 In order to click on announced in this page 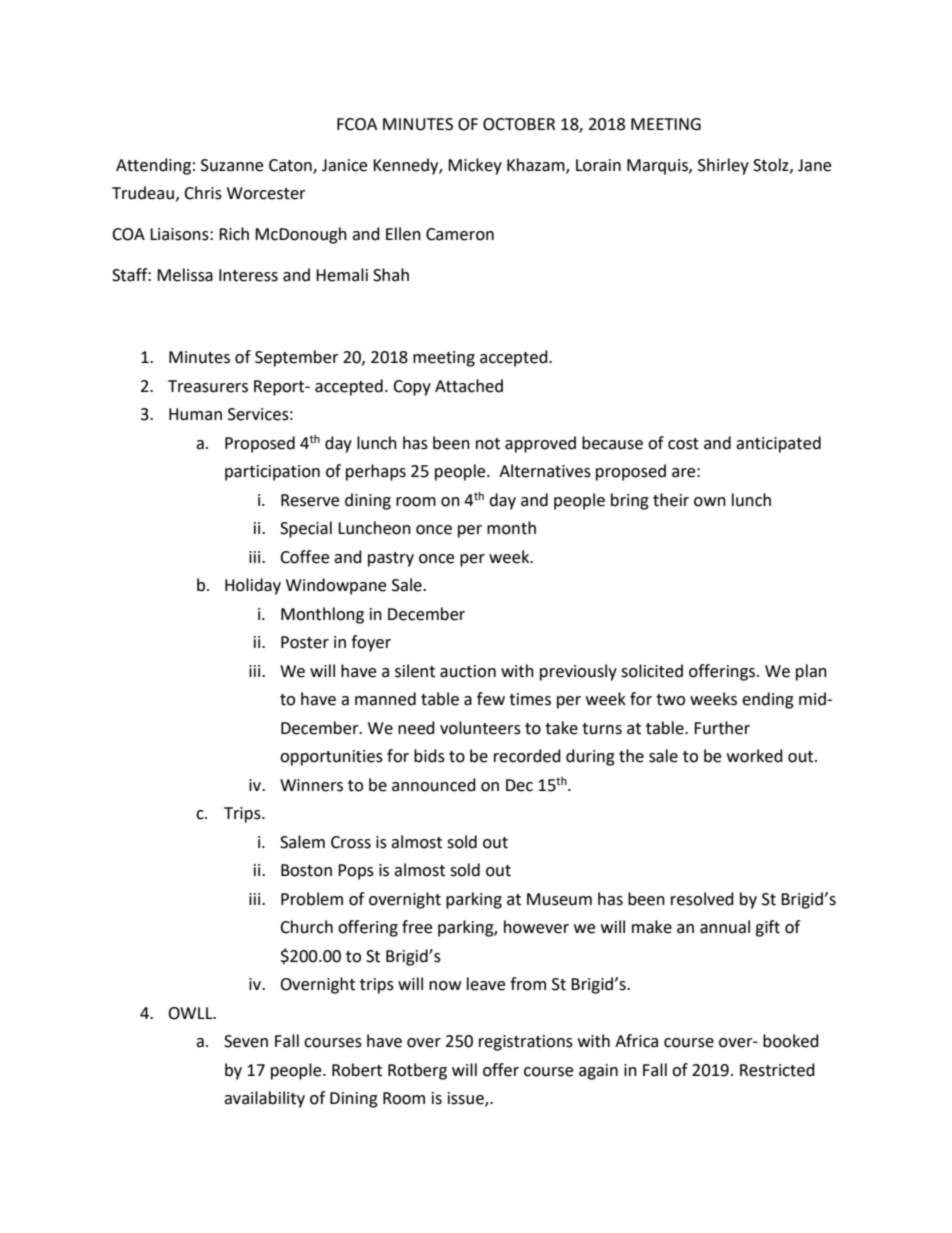, I will do `click(434, 785)`.
